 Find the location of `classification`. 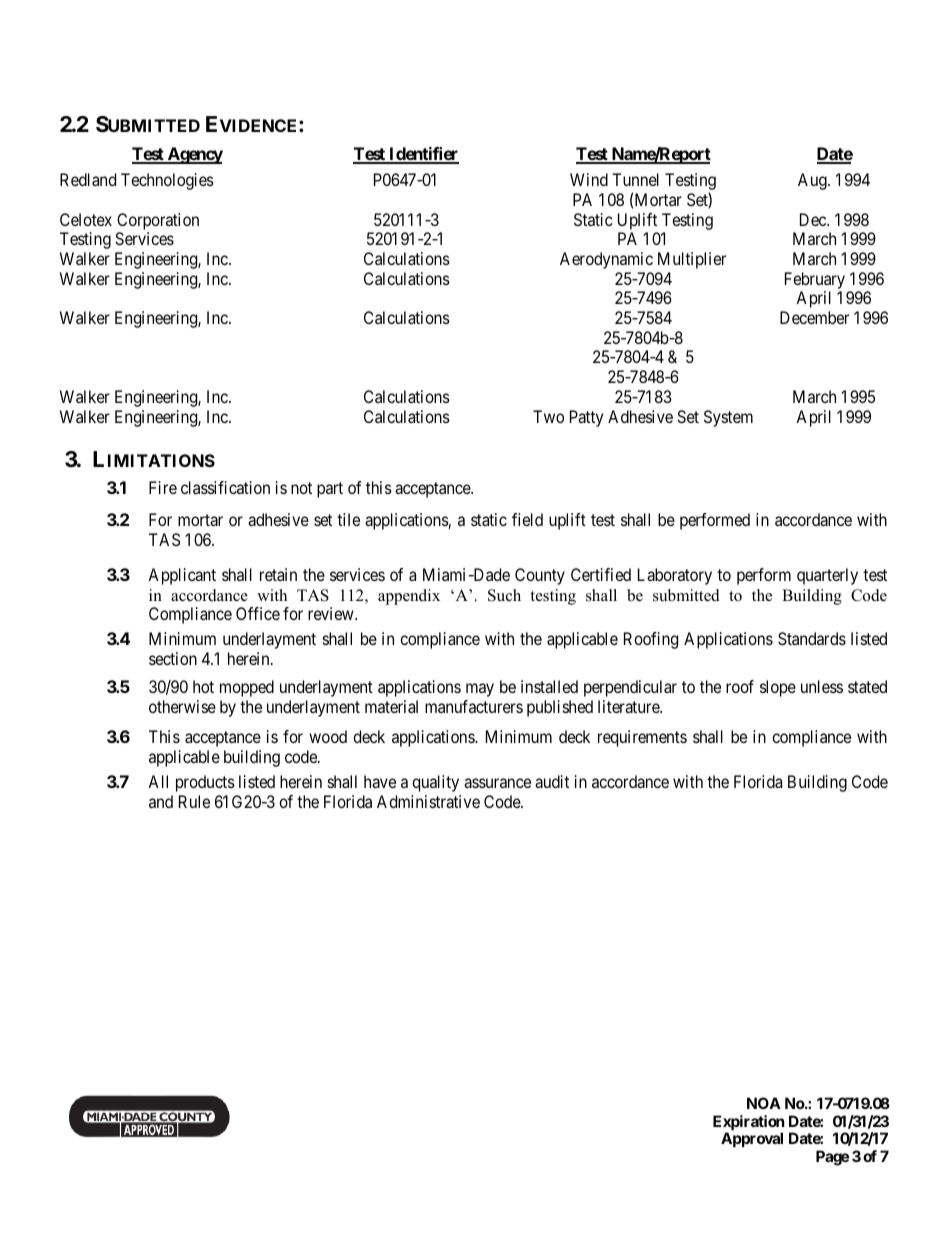

classification is located at coordinates (225, 487).
